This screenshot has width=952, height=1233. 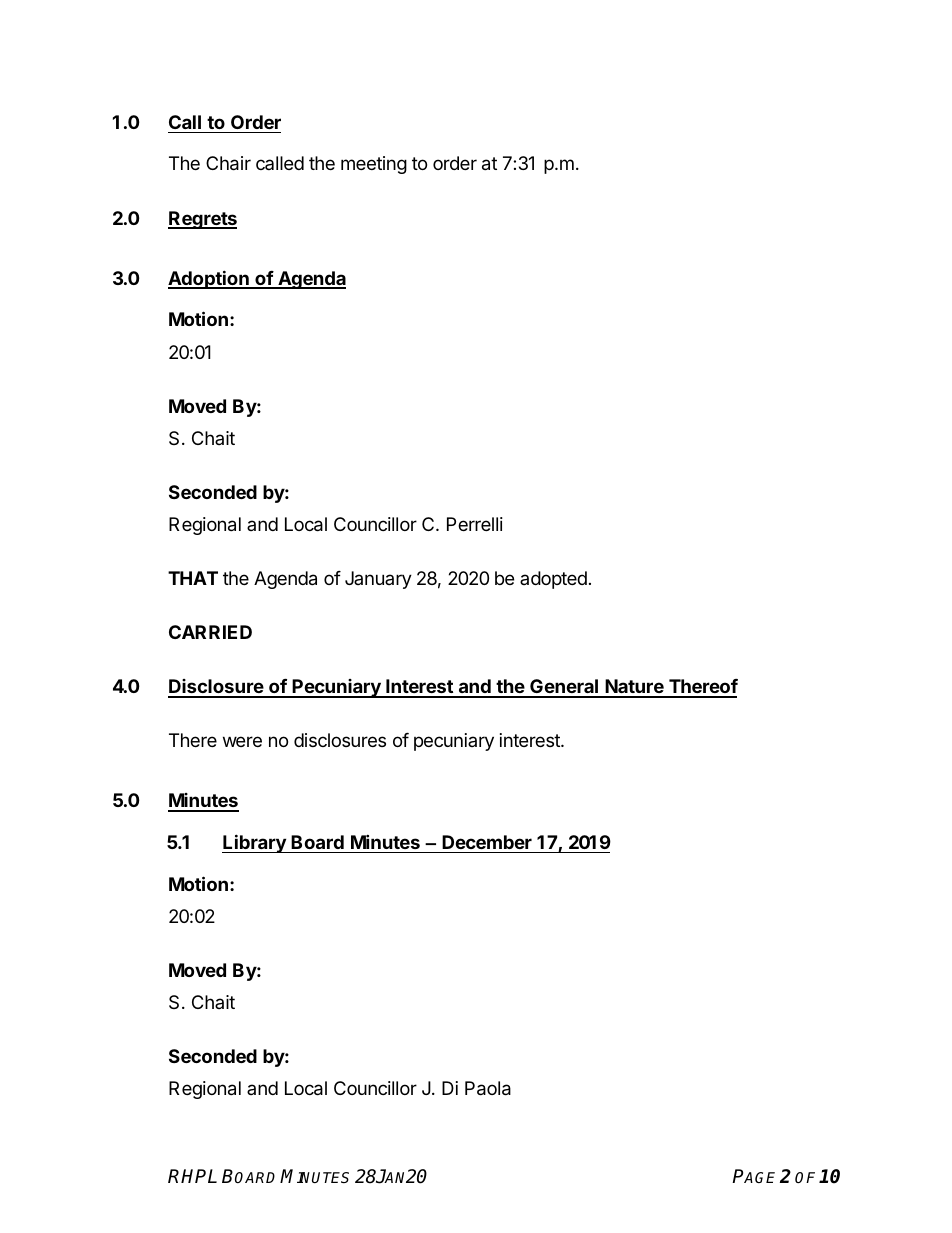 What do you see at coordinates (487, 842) in the screenshot?
I see `December` at bounding box center [487, 842].
